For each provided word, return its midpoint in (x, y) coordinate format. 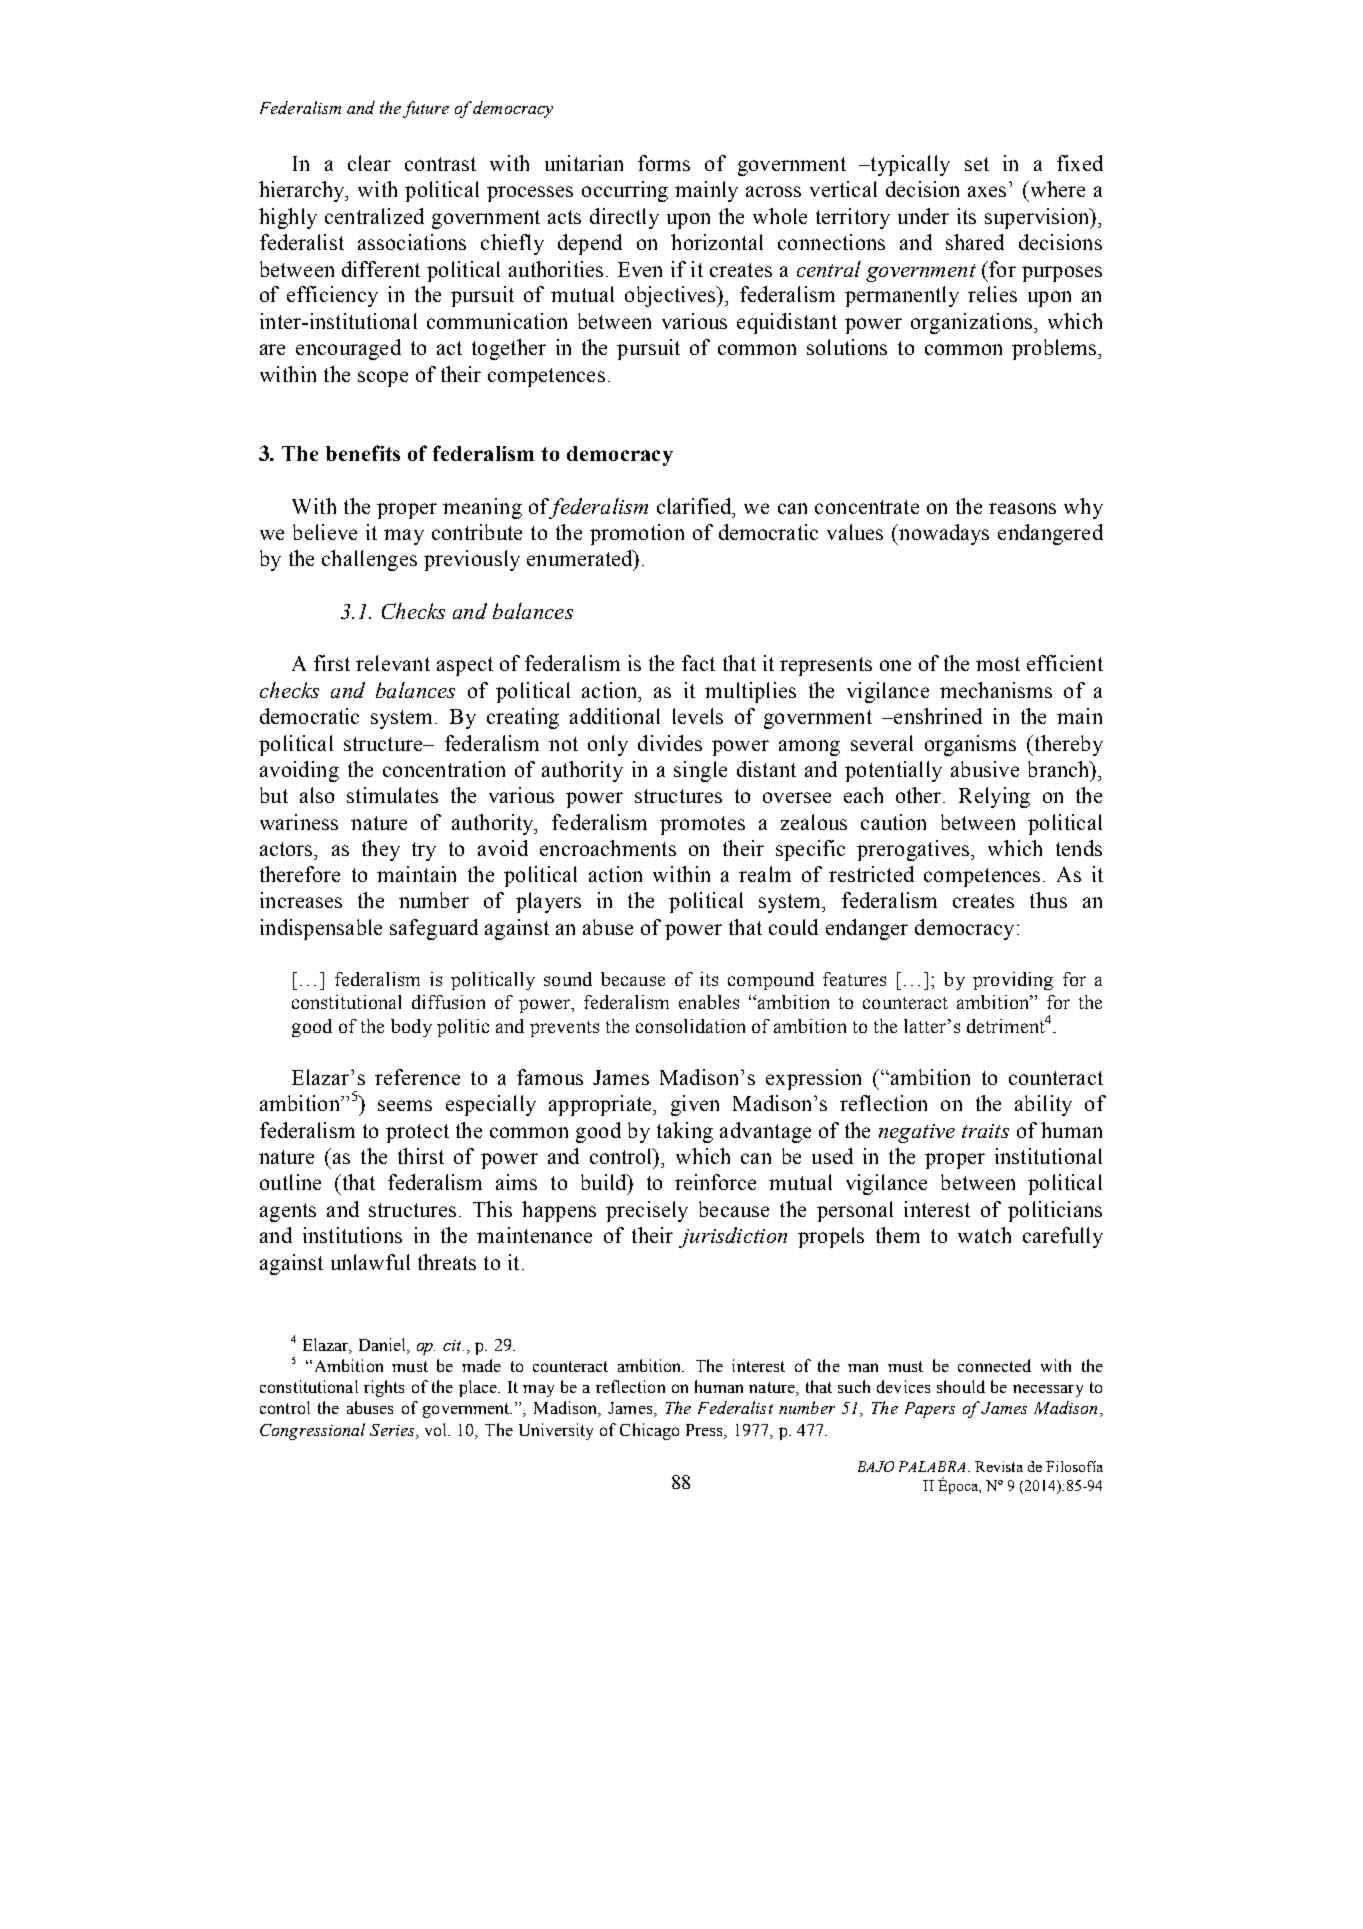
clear (369, 163)
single (700, 771)
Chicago (649, 1431)
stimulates (392, 795)
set (977, 164)
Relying (994, 797)
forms (664, 163)
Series (393, 1430)
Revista (999, 1466)
